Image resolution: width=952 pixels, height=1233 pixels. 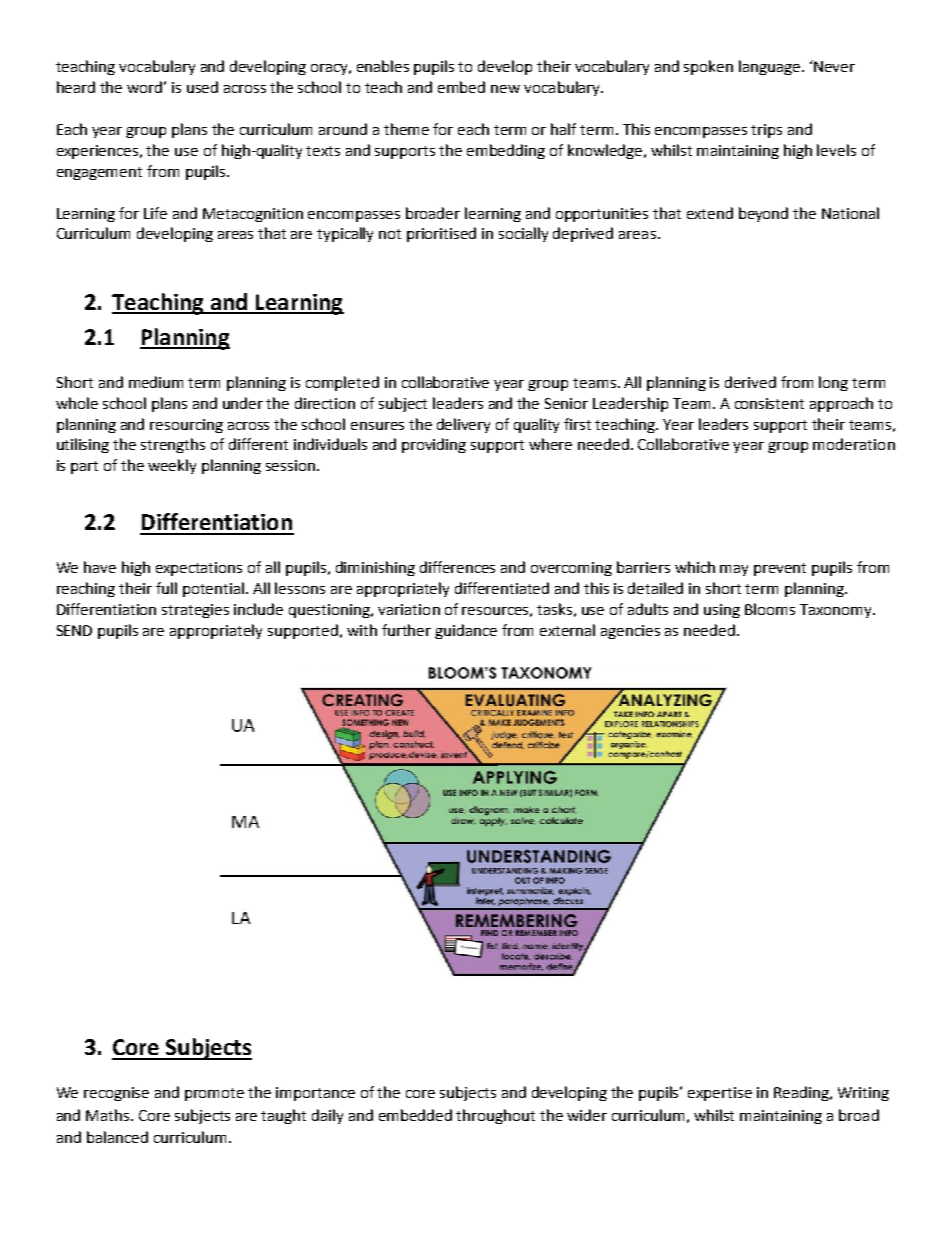 What do you see at coordinates (214, 1094) in the screenshot?
I see `promote` at bounding box center [214, 1094].
